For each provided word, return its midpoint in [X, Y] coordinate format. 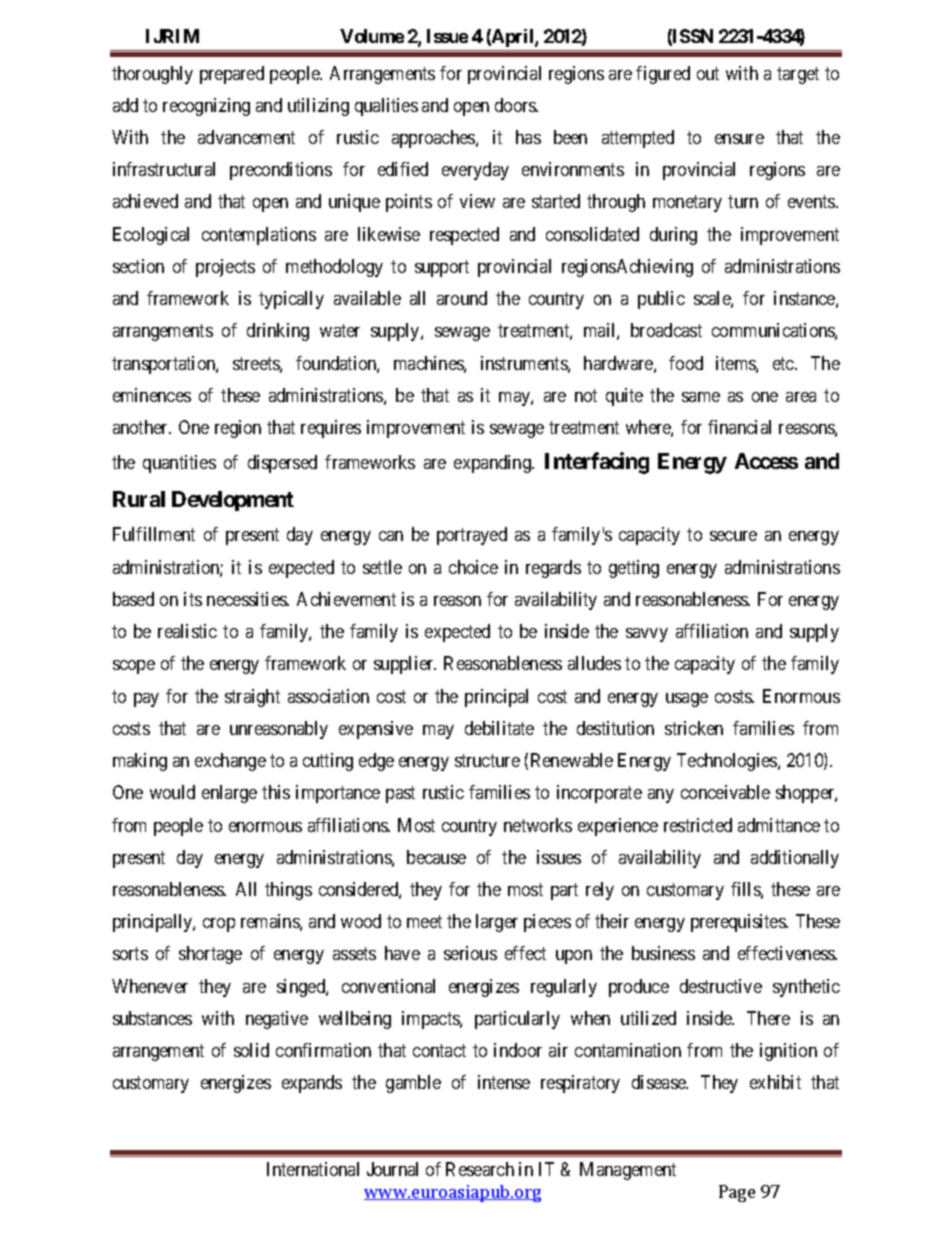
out [708, 73]
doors [516, 105]
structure [487, 760]
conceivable [725, 792]
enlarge [229, 794]
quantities [179, 464]
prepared [232, 75]
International [313, 1169]
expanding [494, 464]
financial [739, 427]
